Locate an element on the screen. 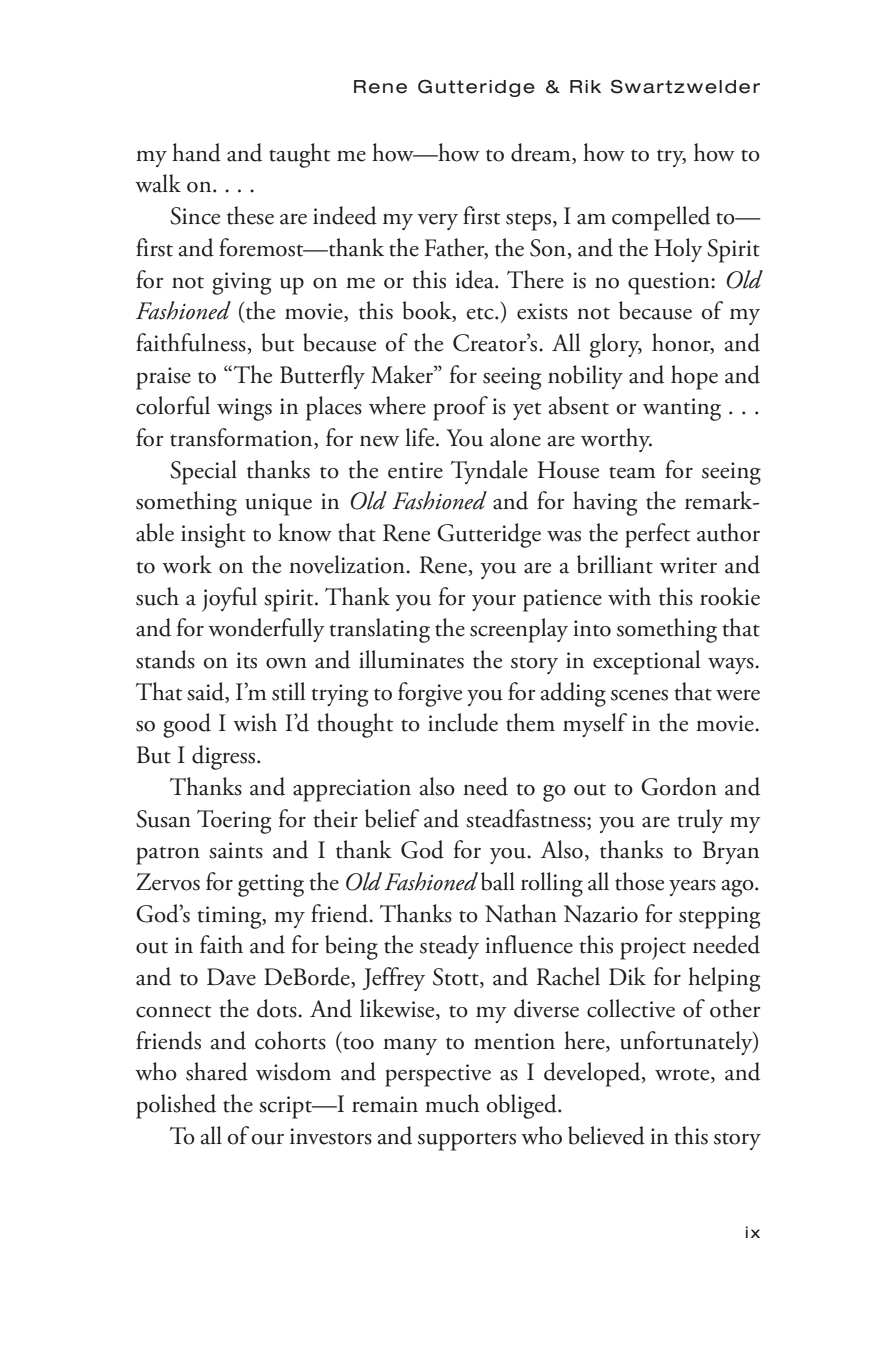  believed is located at coordinates (606, 1135).
